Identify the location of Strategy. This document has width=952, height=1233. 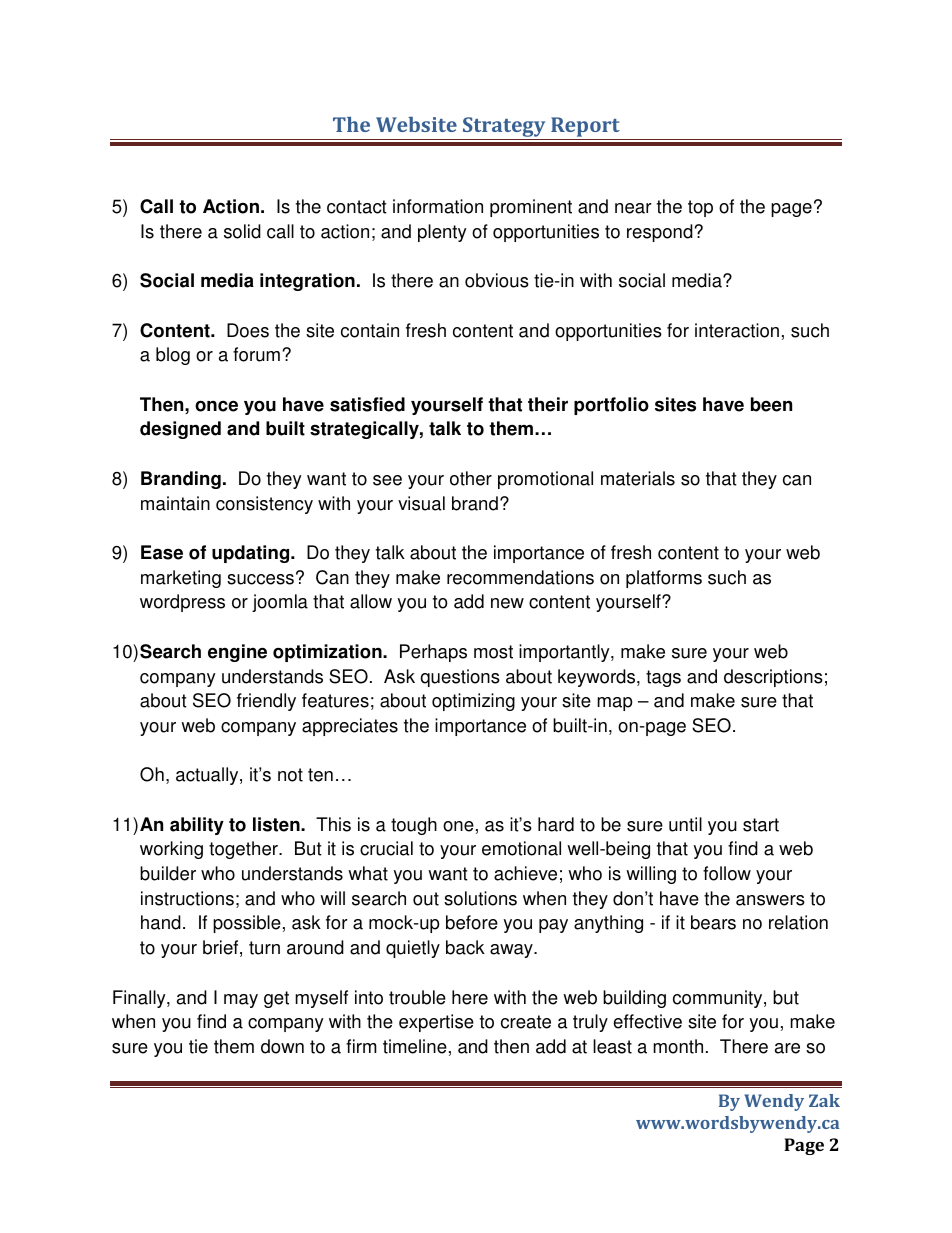
(504, 128).
